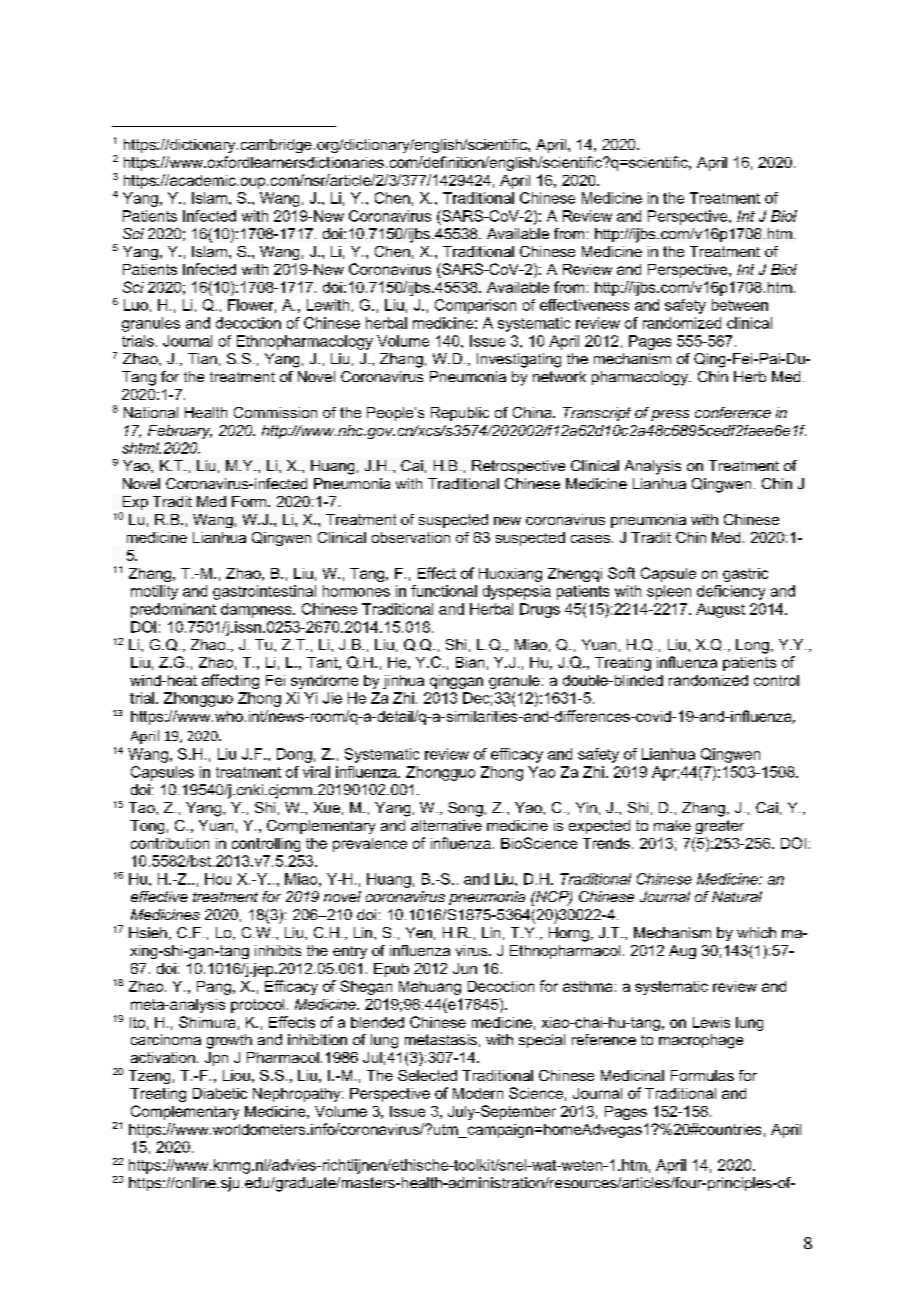 This screenshot has height=1308, width=924. I want to click on Selected, so click(427, 1075).
